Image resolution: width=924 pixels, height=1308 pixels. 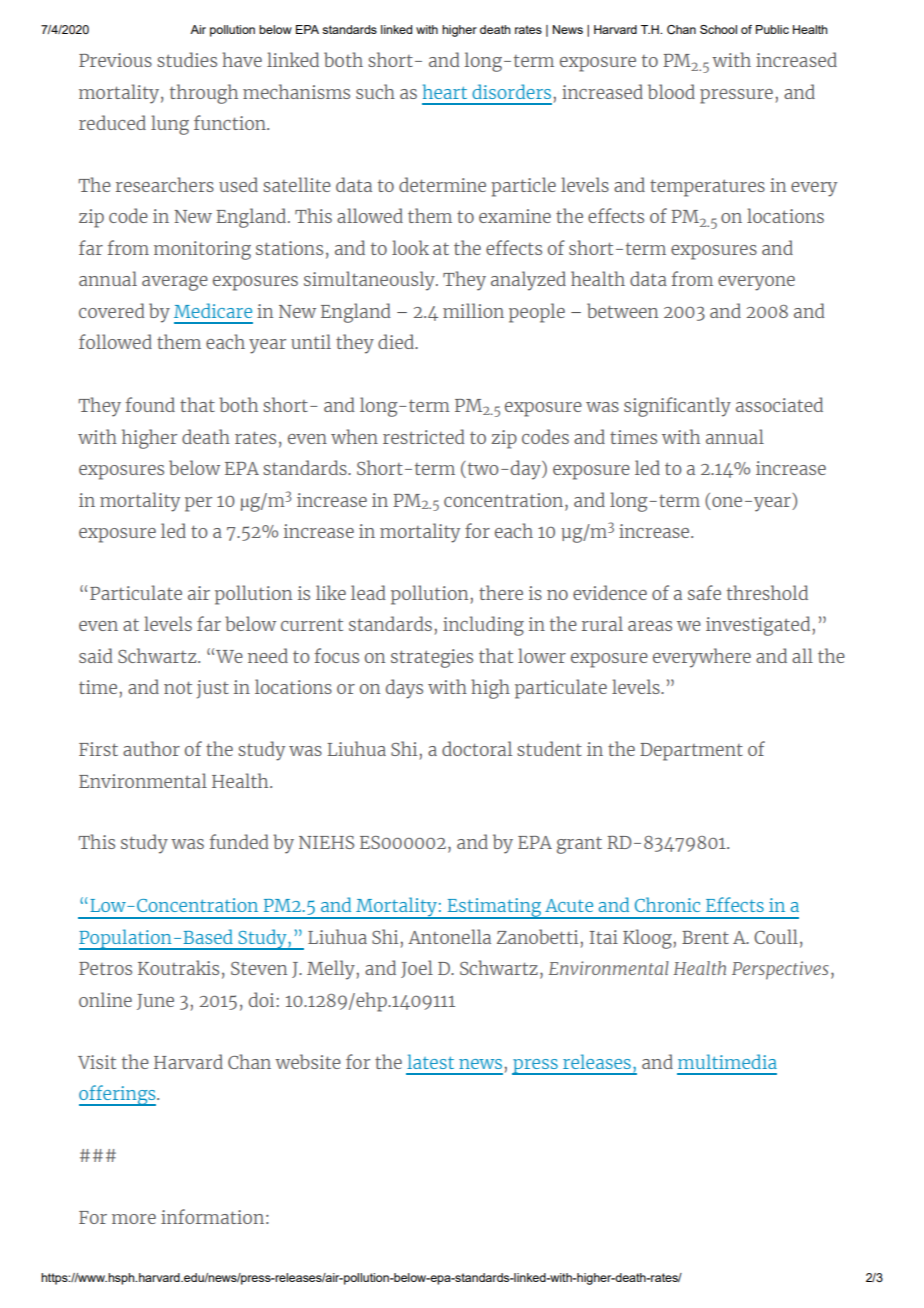 What do you see at coordinates (213, 310) in the document?
I see `Medicare` at bounding box center [213, 310].
